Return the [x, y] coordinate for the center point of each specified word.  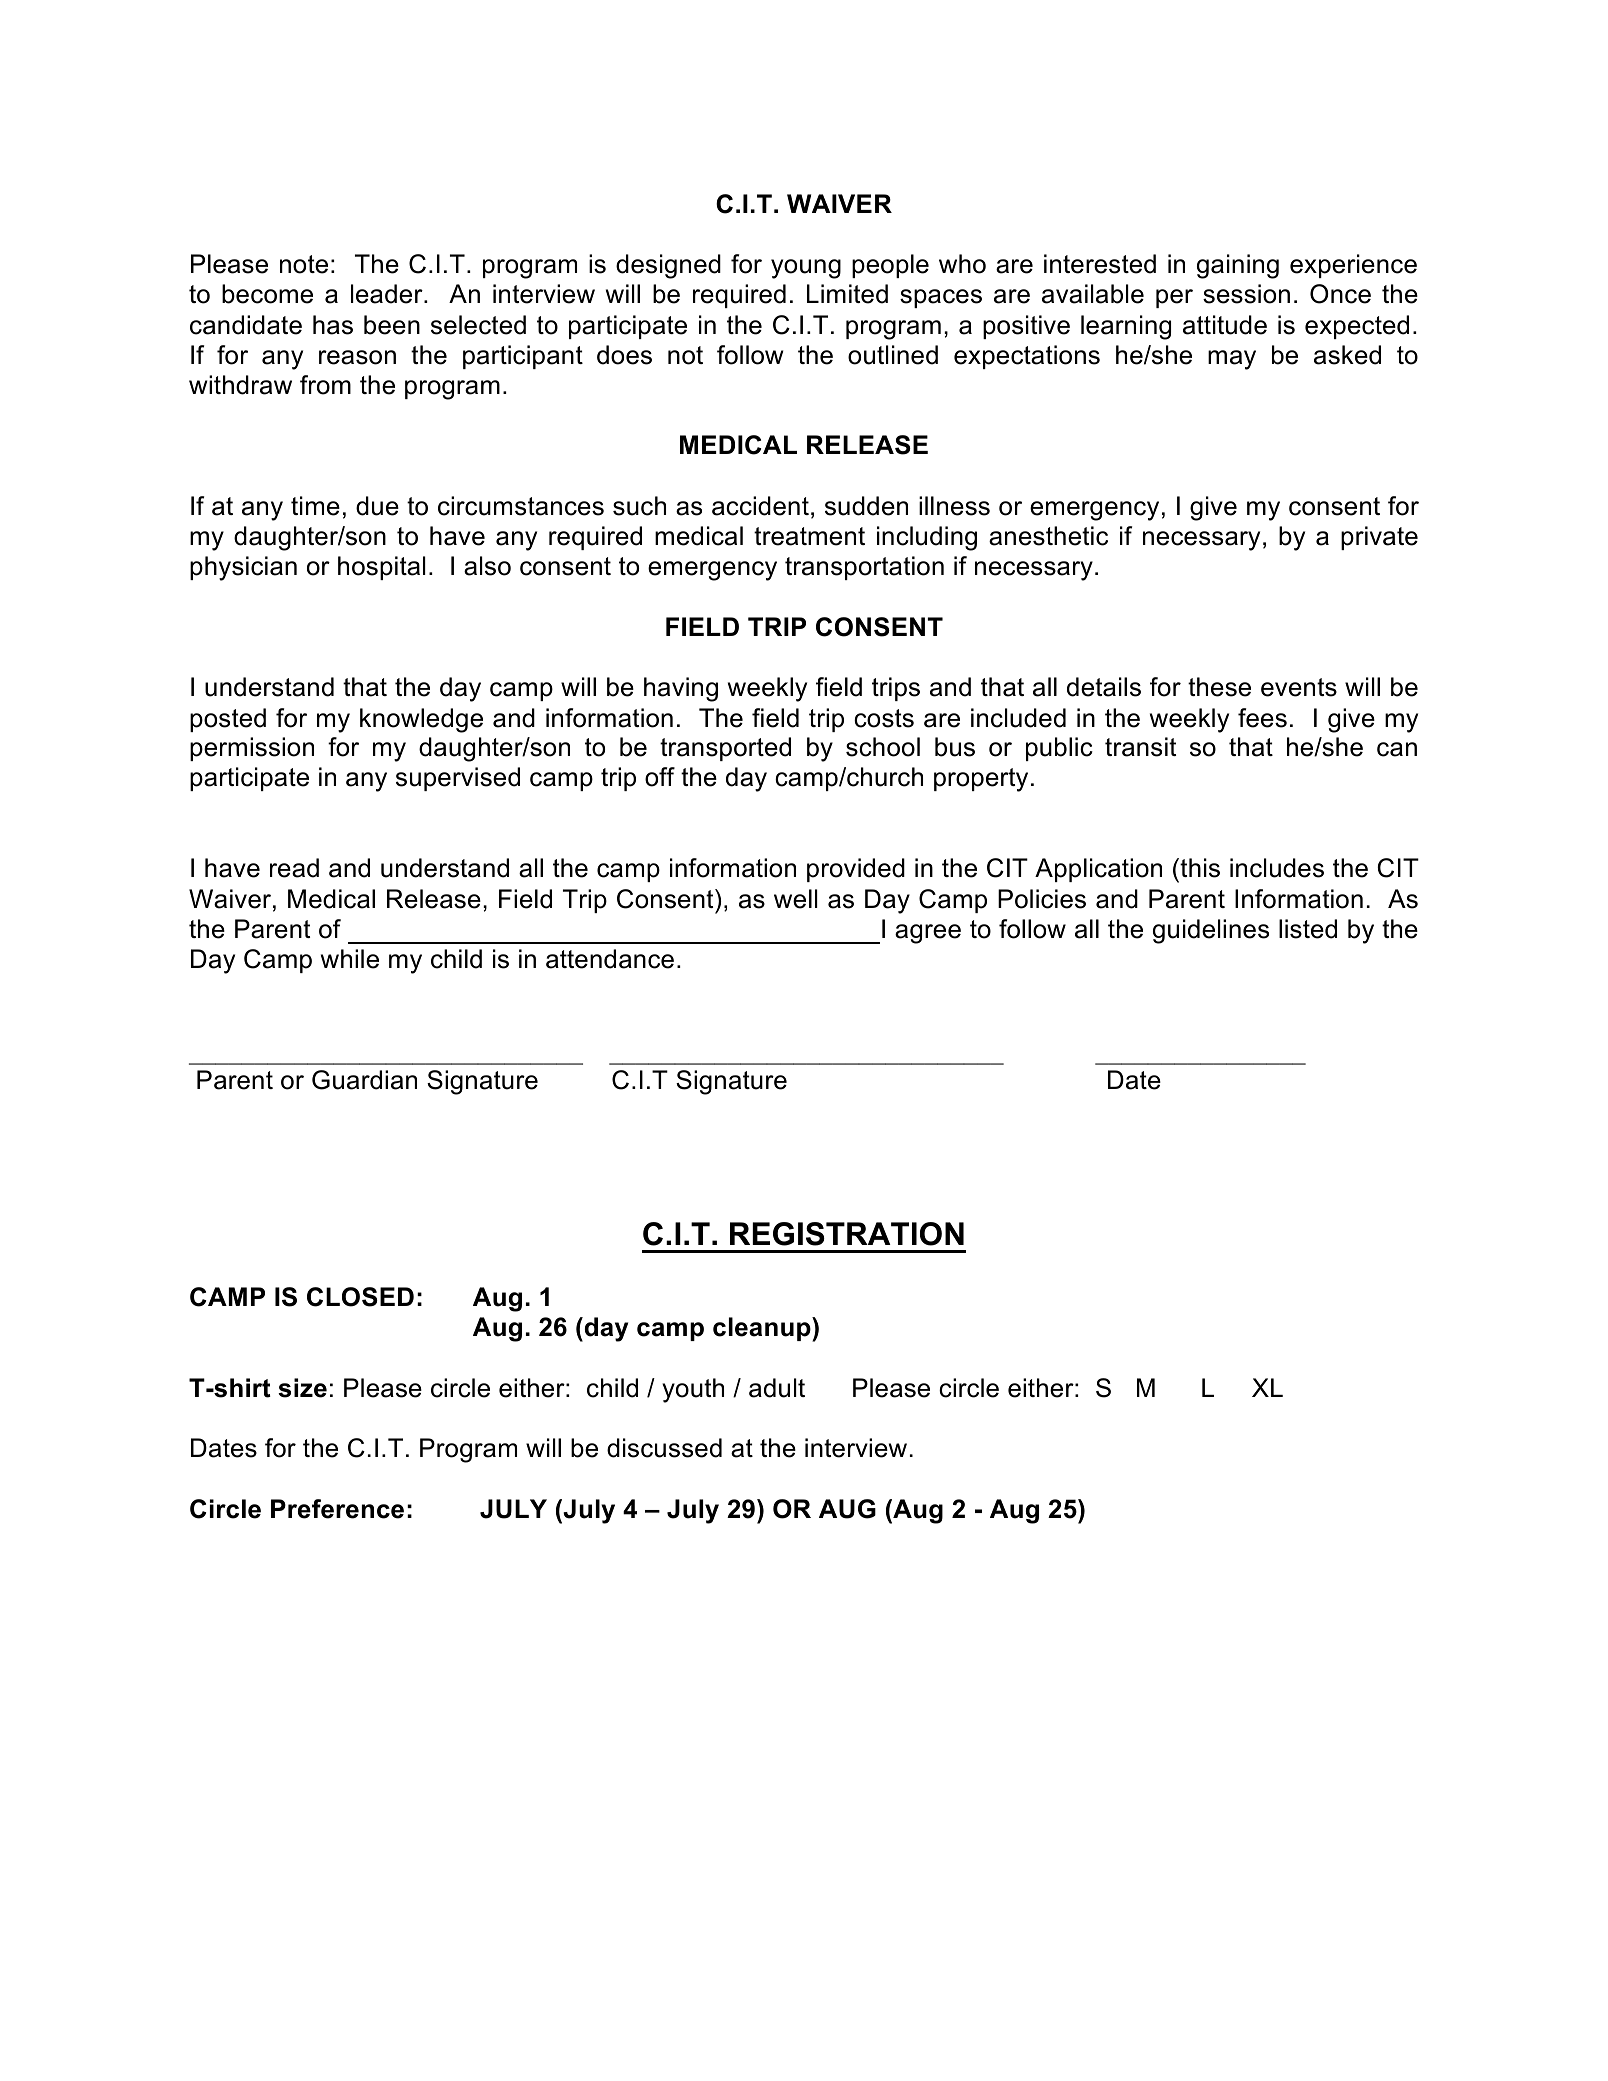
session [1246, 294]
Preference [337, 1509]
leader [388, 294]
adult [777, 1388]
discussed [664, 1448]
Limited [847, 294]
